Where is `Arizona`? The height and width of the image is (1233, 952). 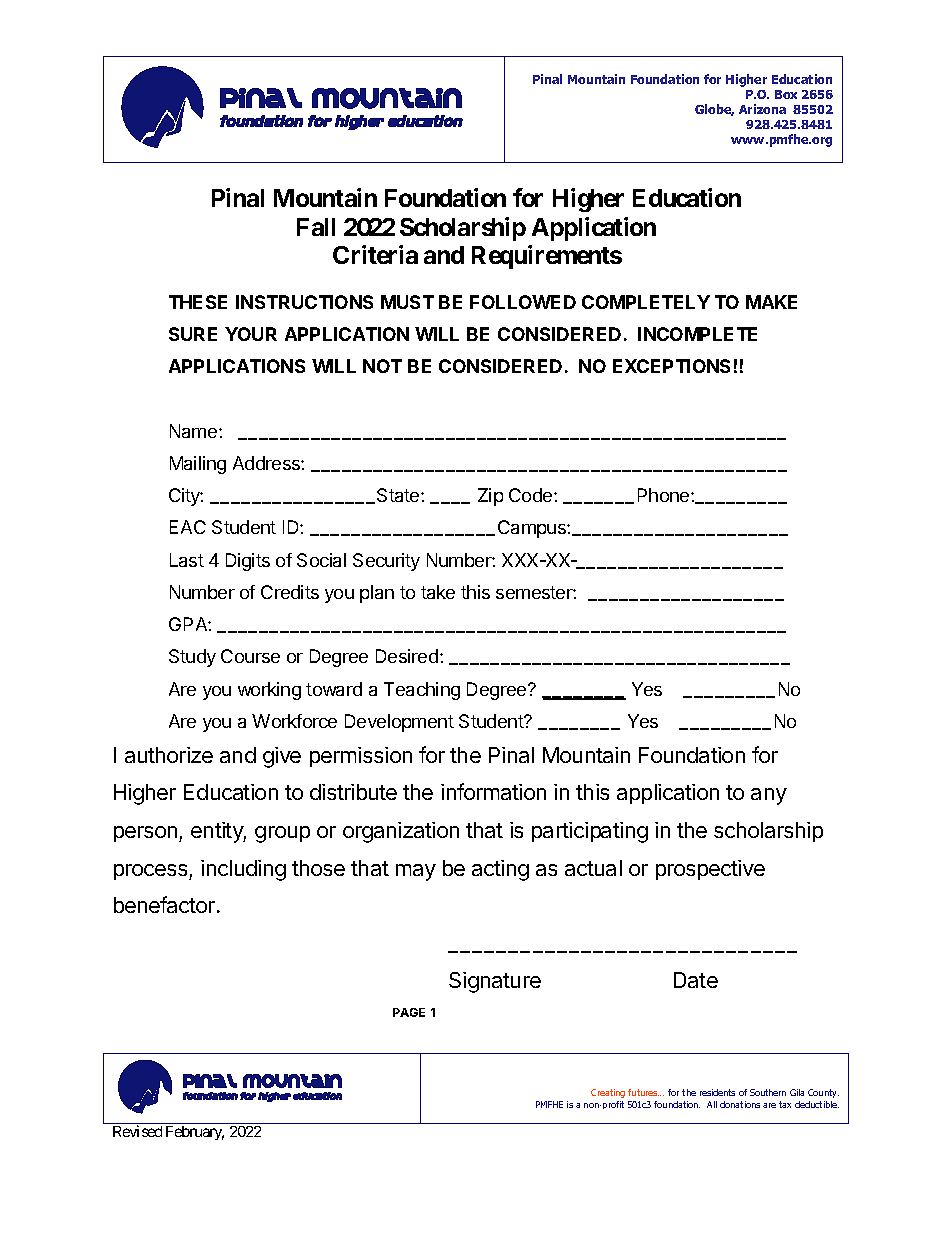
Arizona is located at coordinates (762, 109).
